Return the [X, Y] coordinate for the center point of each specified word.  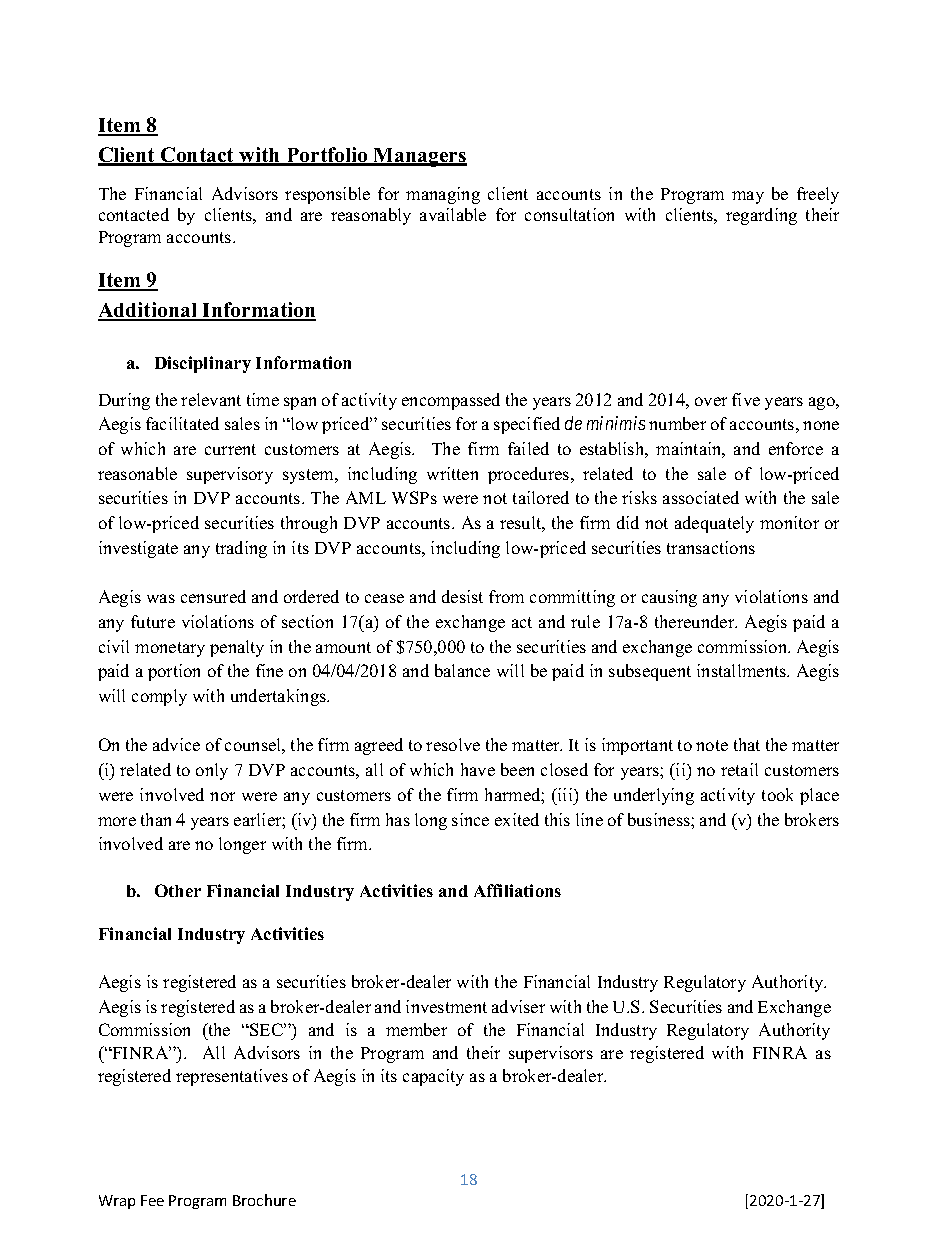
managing [443, 195]
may [748, 197]
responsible [327, 195]
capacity [433, 1077]
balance [462, 670]
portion [174, 672]
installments [743, 670]
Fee [152, 1200]
